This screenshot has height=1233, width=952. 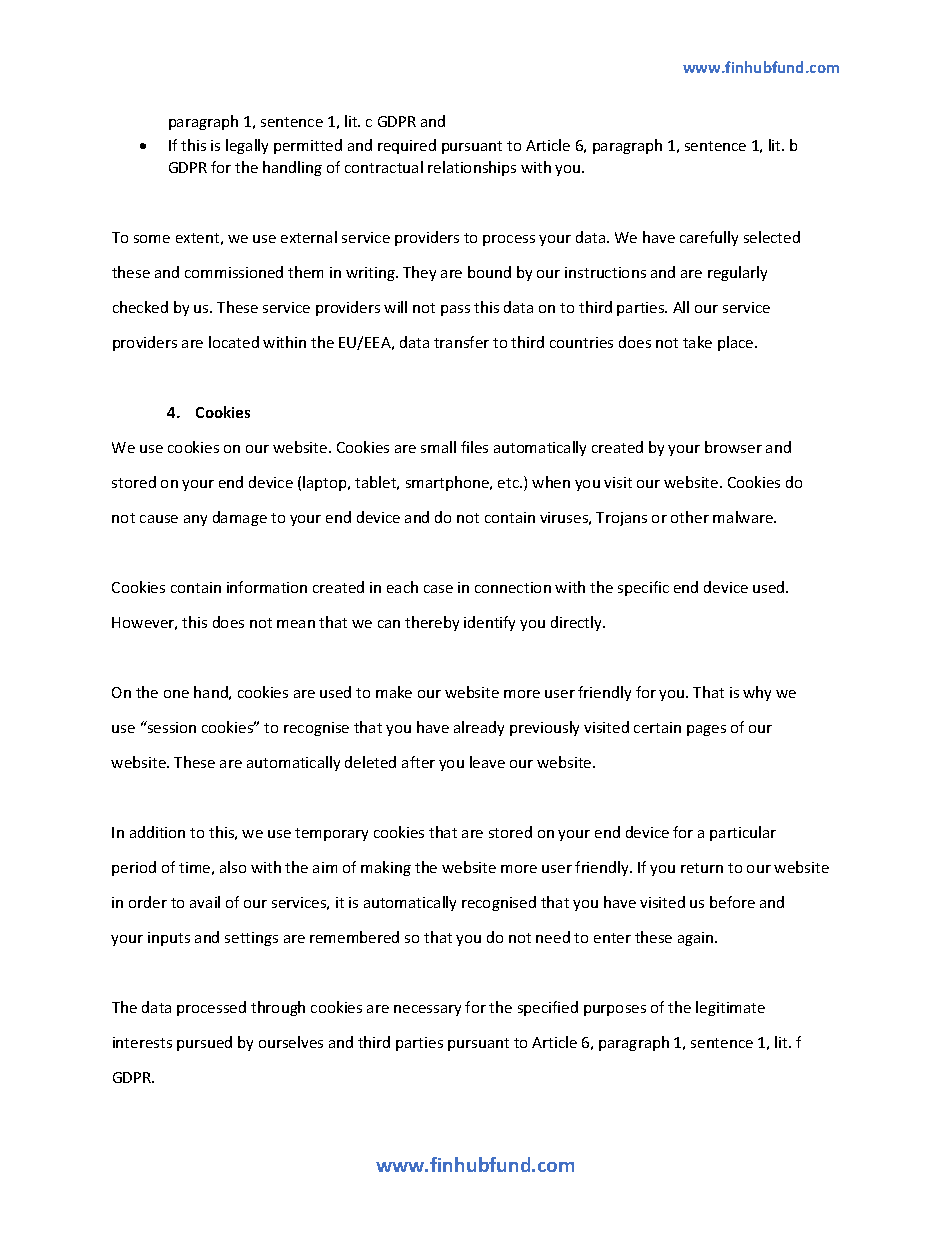 I want to click on relationships, so click(x=472, y=168).
